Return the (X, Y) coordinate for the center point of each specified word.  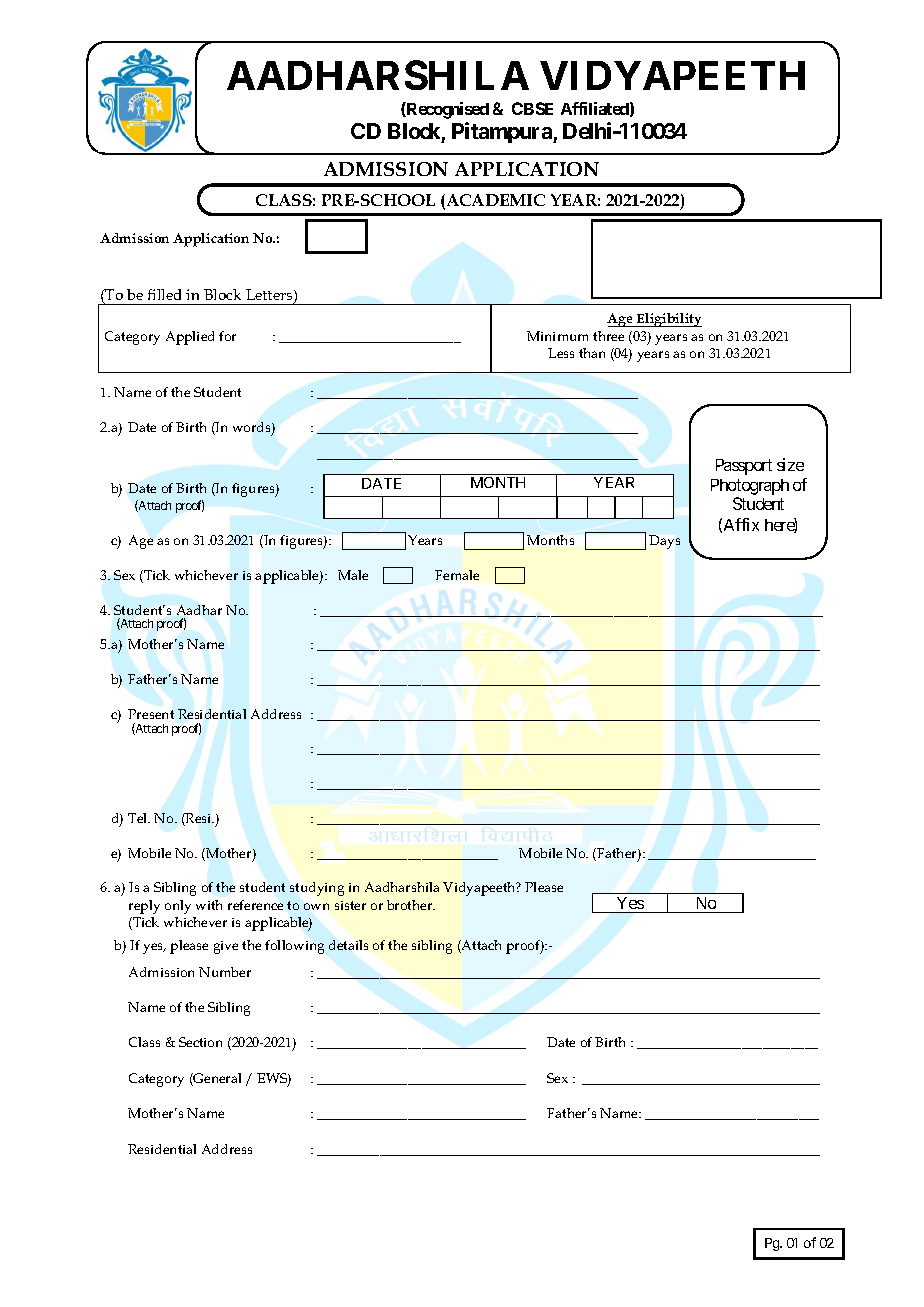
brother (411, 905)
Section (200, 1042)
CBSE (532, 108)
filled (164, 294)
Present (151, 714)
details (348, 945)
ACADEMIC (494, 201)
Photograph (750, 487)
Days (664, 542)
